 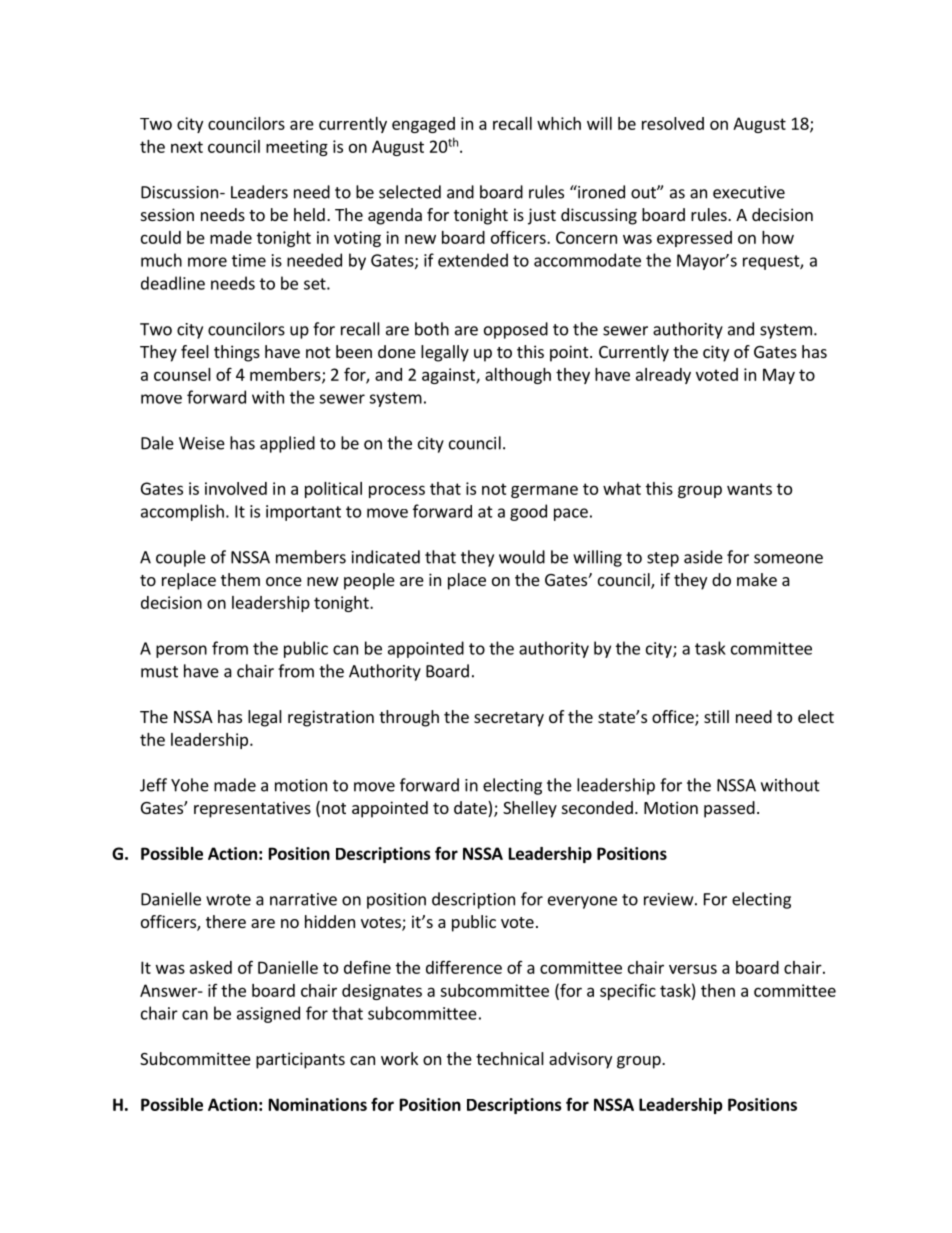 What do you see at coordinates (423, 125) in the image?
I see `engaged` at bounding box center [423, 125].
